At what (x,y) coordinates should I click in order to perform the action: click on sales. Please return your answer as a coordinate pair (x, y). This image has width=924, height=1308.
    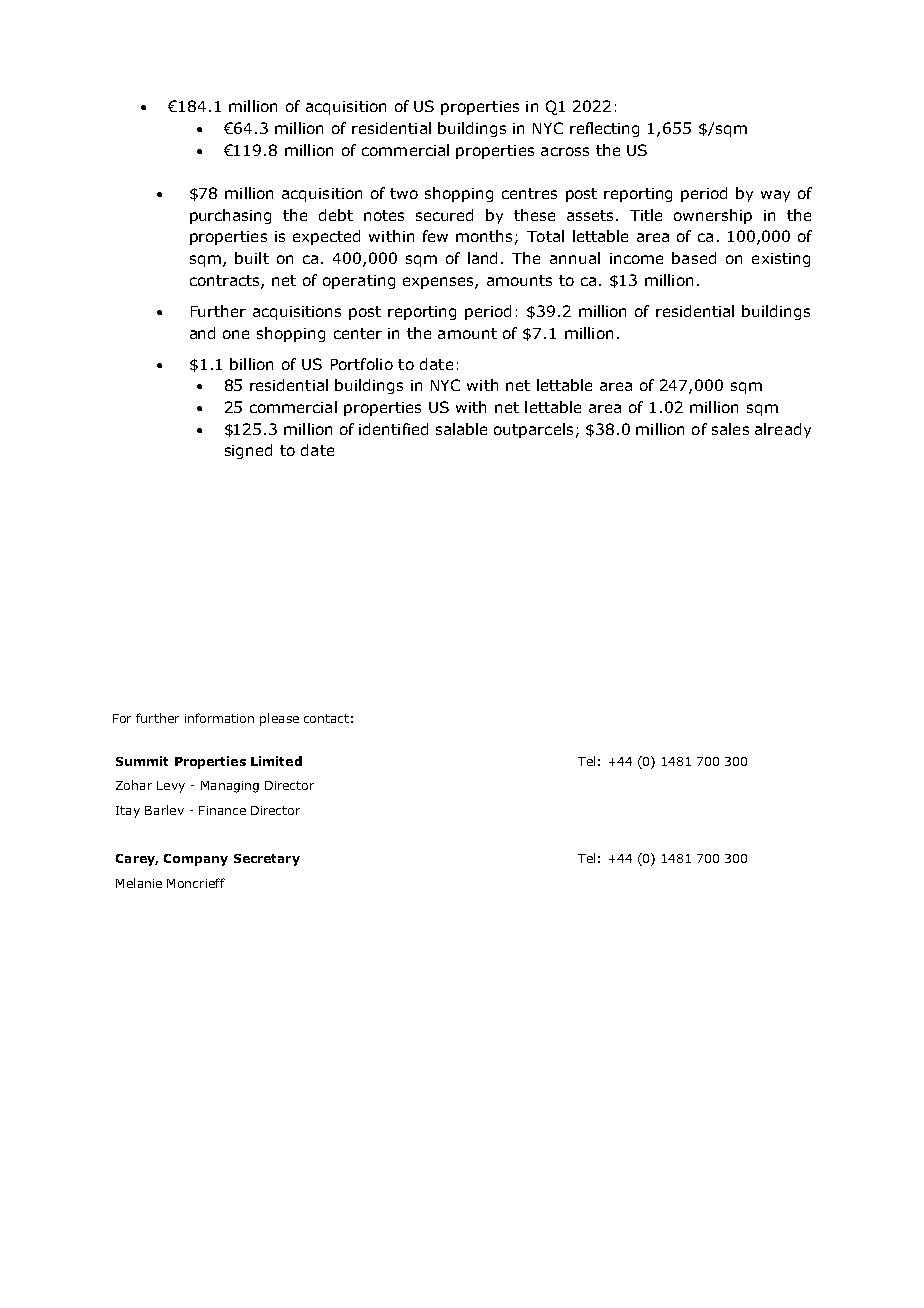
    Looking at the image, I should click on (730, 429).
